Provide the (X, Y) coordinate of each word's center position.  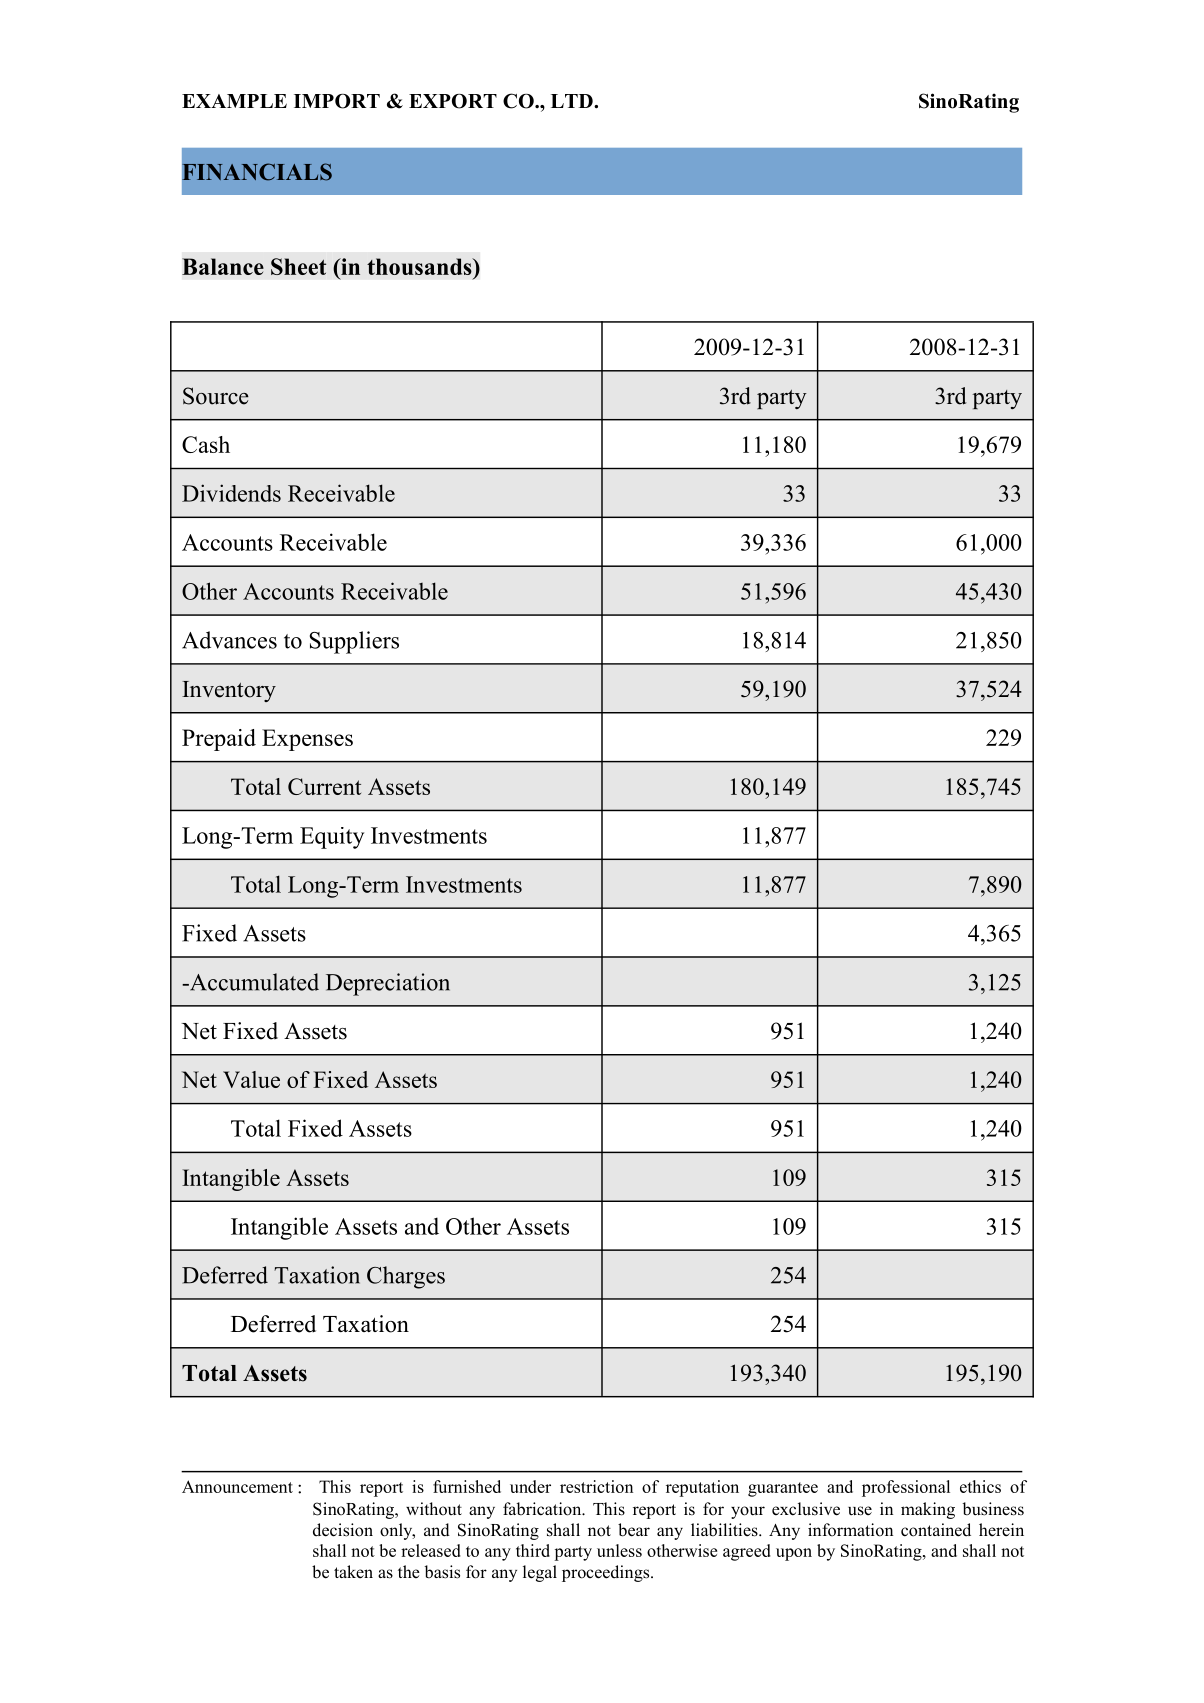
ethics (980, 1486)
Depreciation (388, 984)
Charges (406, 1277)
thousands (420, 266)
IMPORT (337, 101)
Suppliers (354, 642)
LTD (573, 101)
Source (216, 396)
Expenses (307, 740)
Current (324, 786)
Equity (332, 838)
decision (343, 1530)
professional (906, 1488)
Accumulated (253, 982)
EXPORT (453, 101)
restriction (596, 1486)
